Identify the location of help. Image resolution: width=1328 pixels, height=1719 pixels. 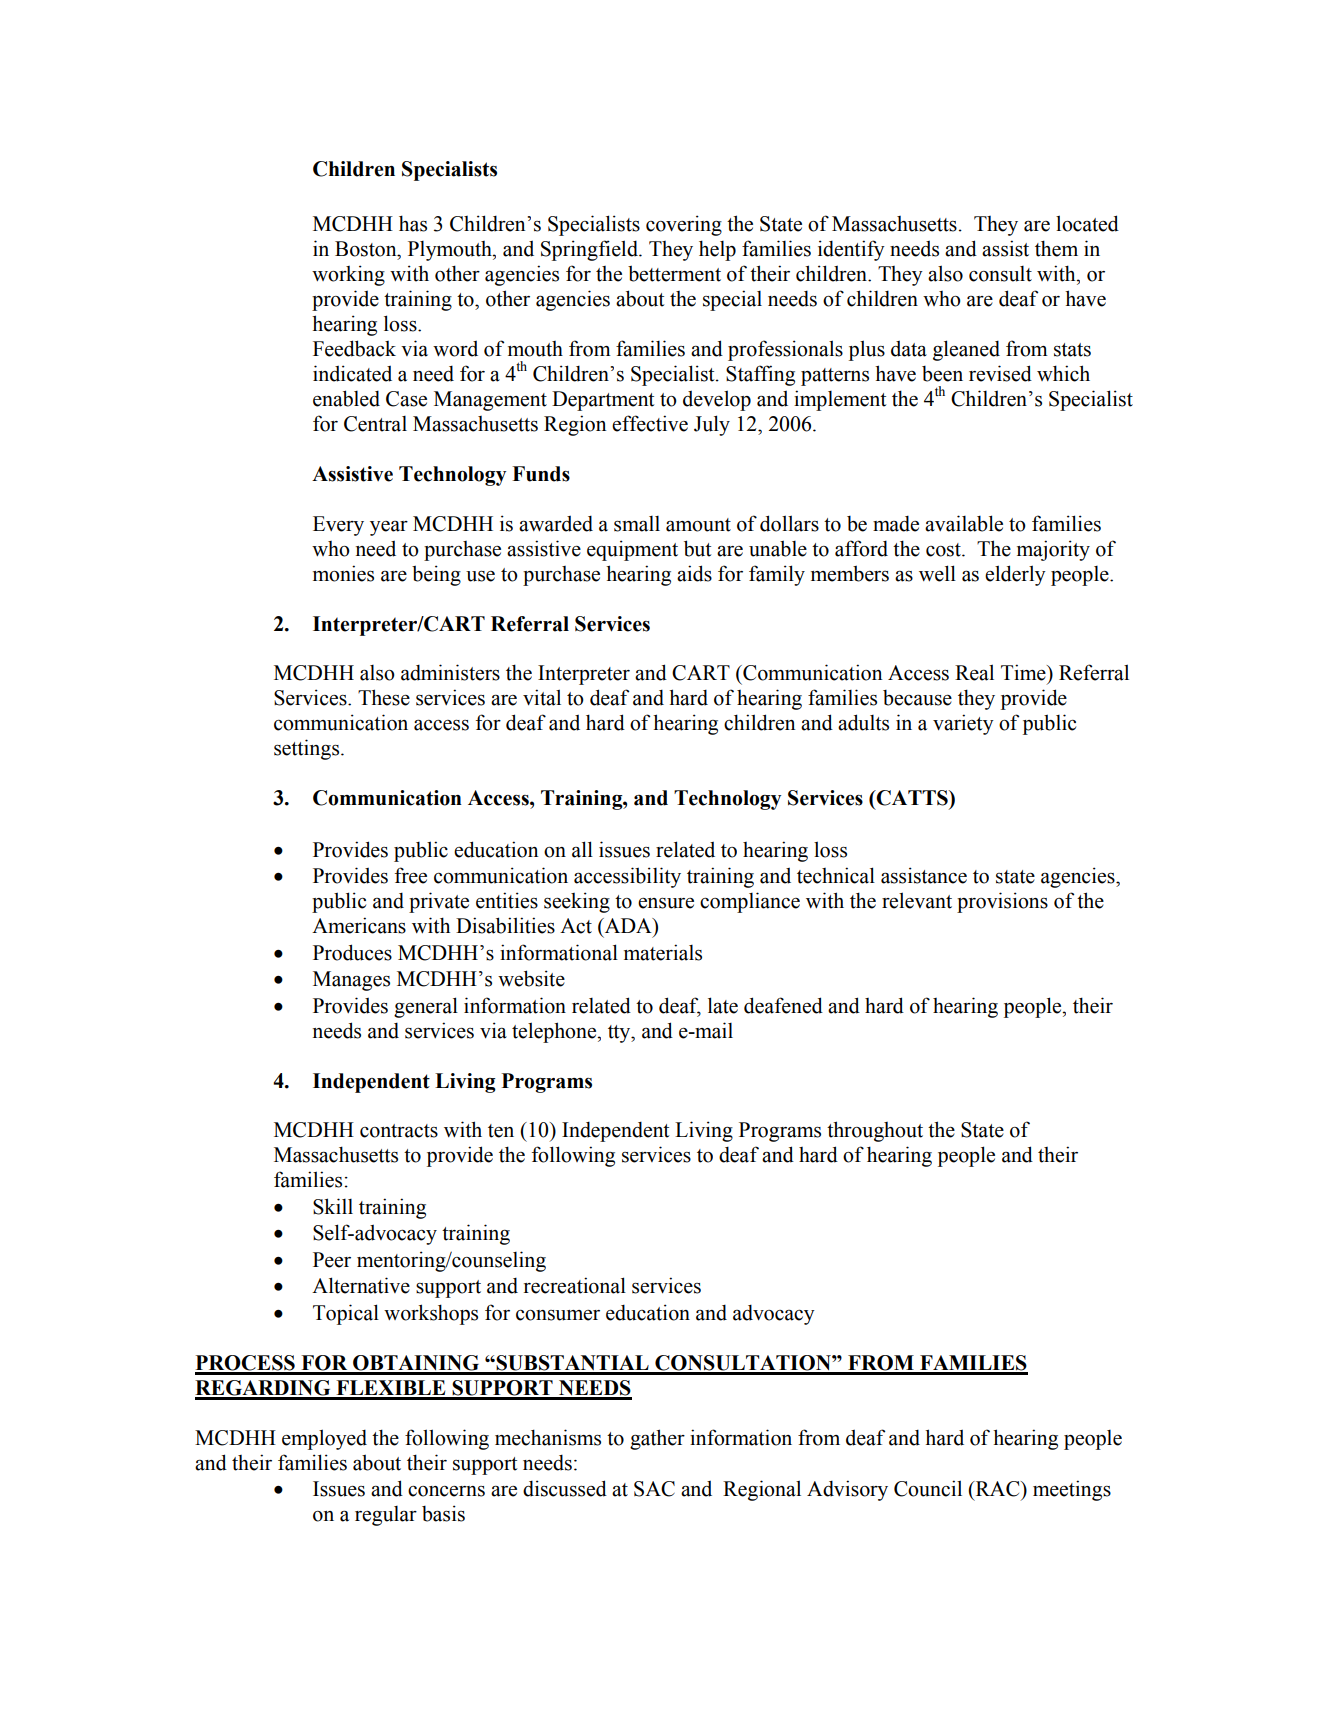
(717, 250).
